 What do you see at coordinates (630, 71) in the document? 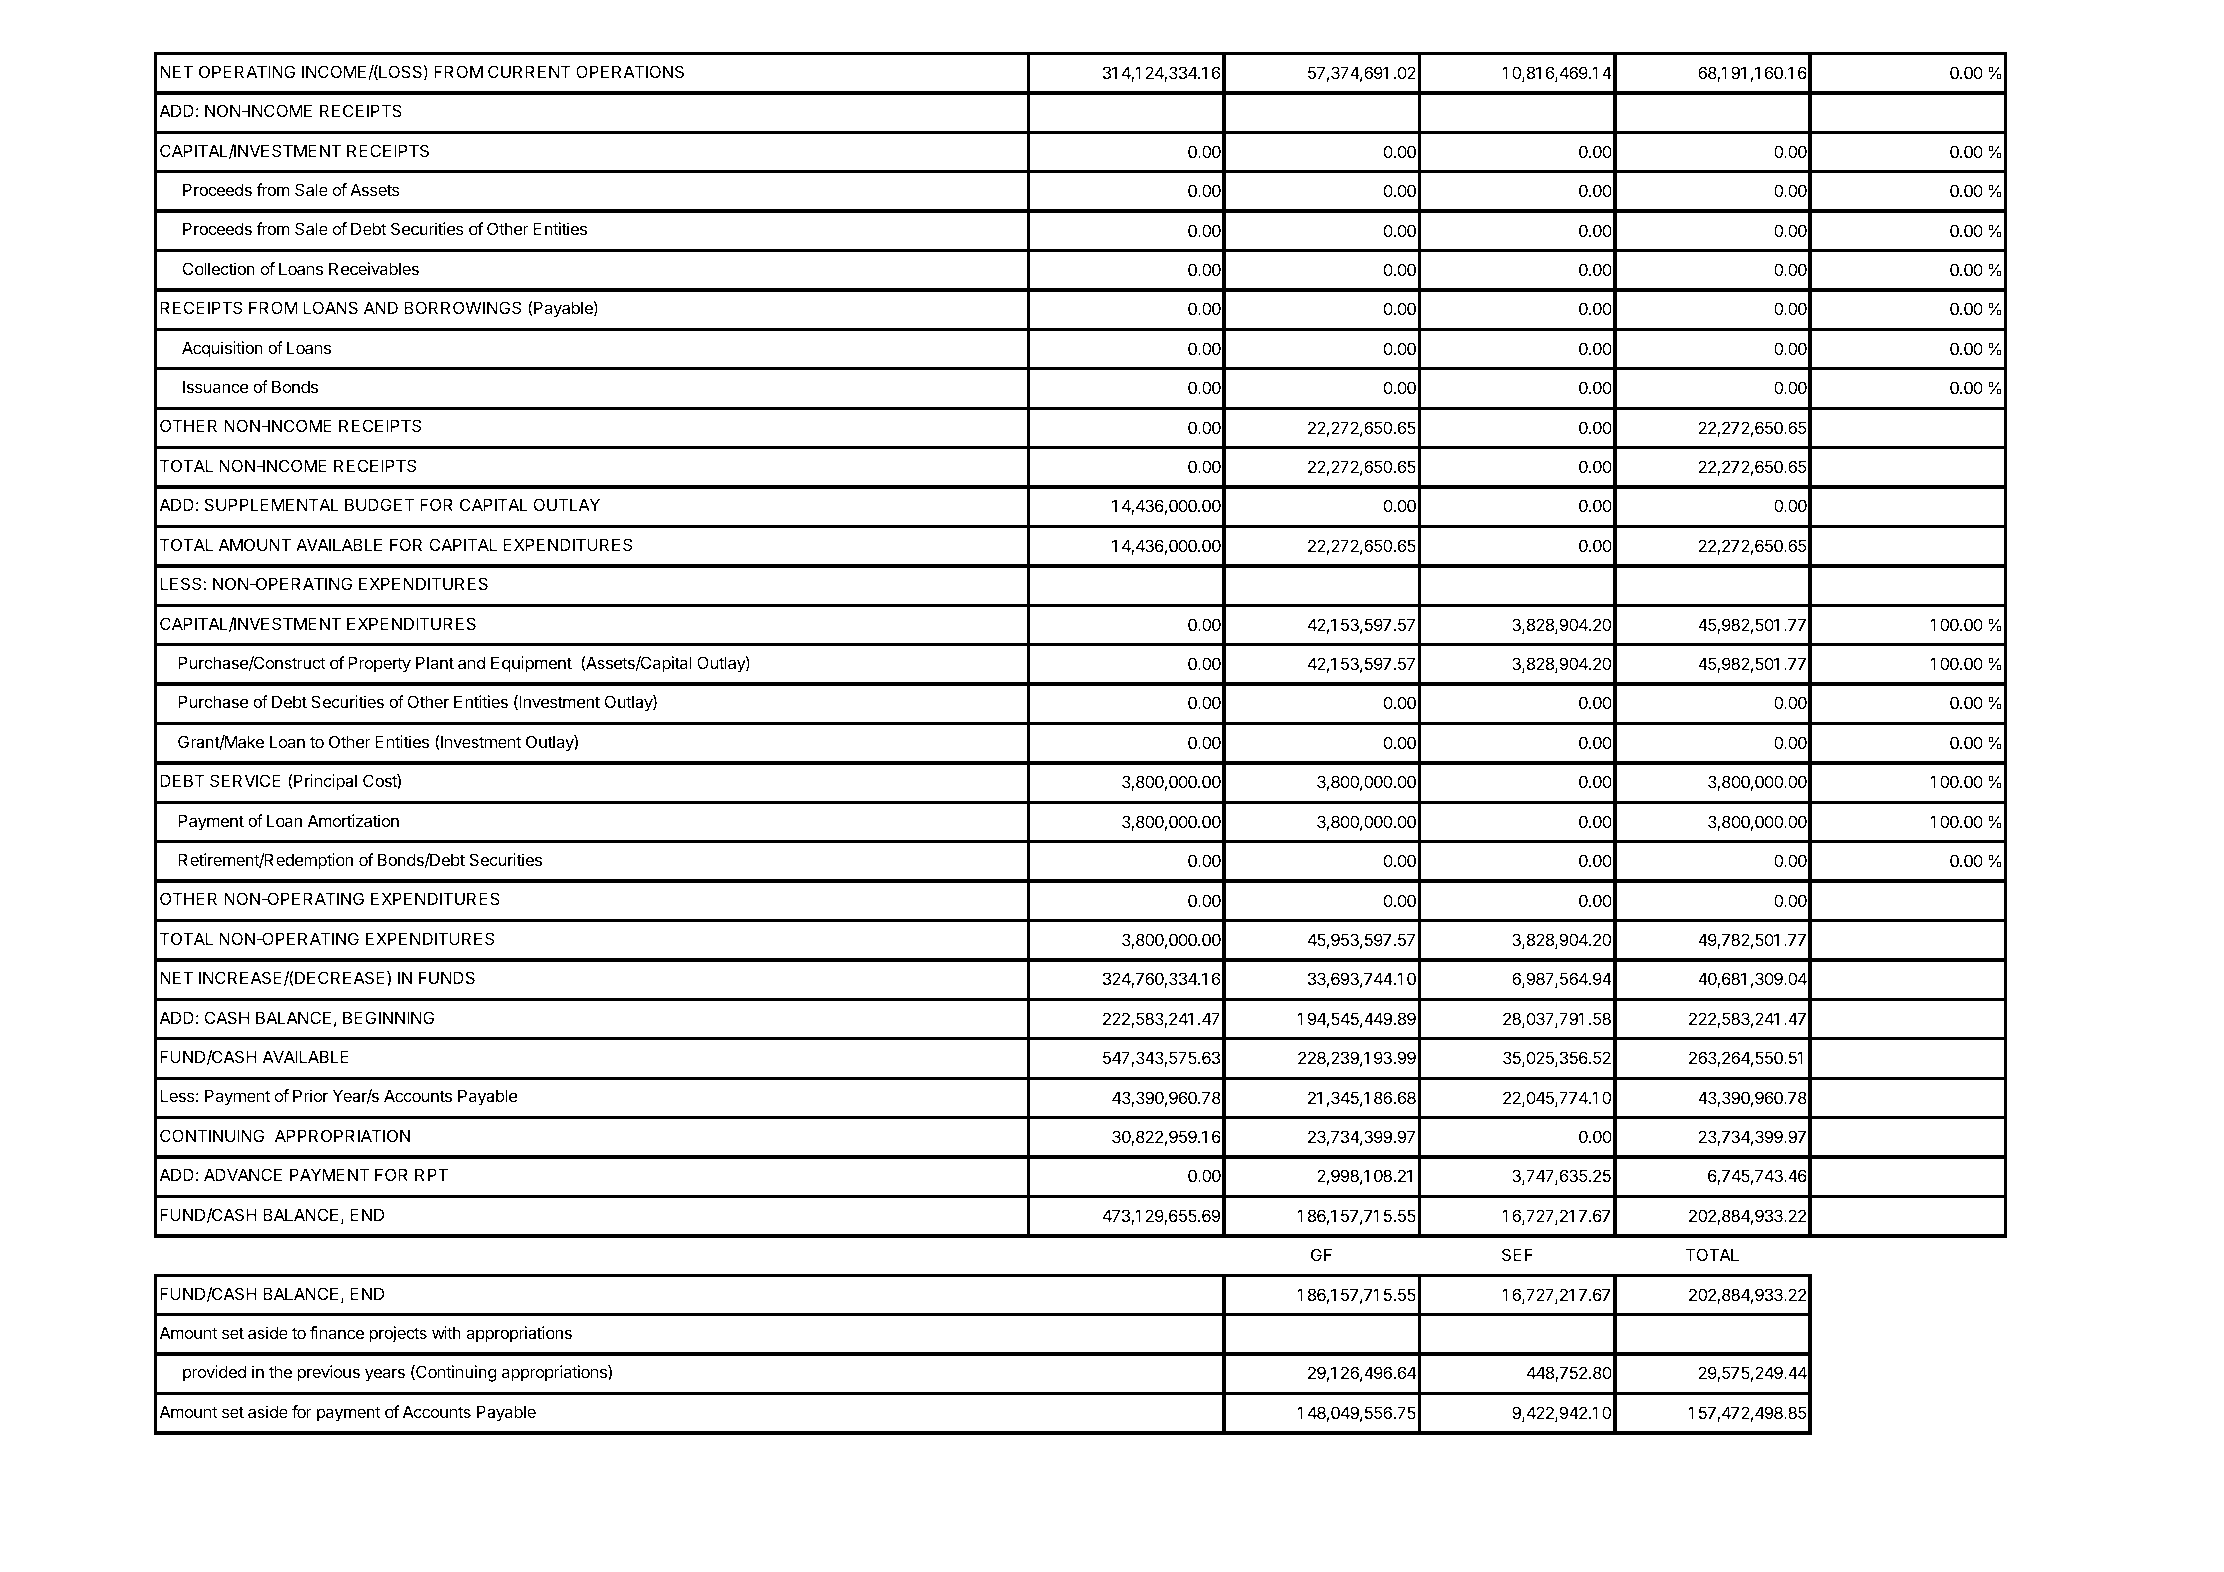
I see `OPERATIONS` at bounding box center [630, 71].
